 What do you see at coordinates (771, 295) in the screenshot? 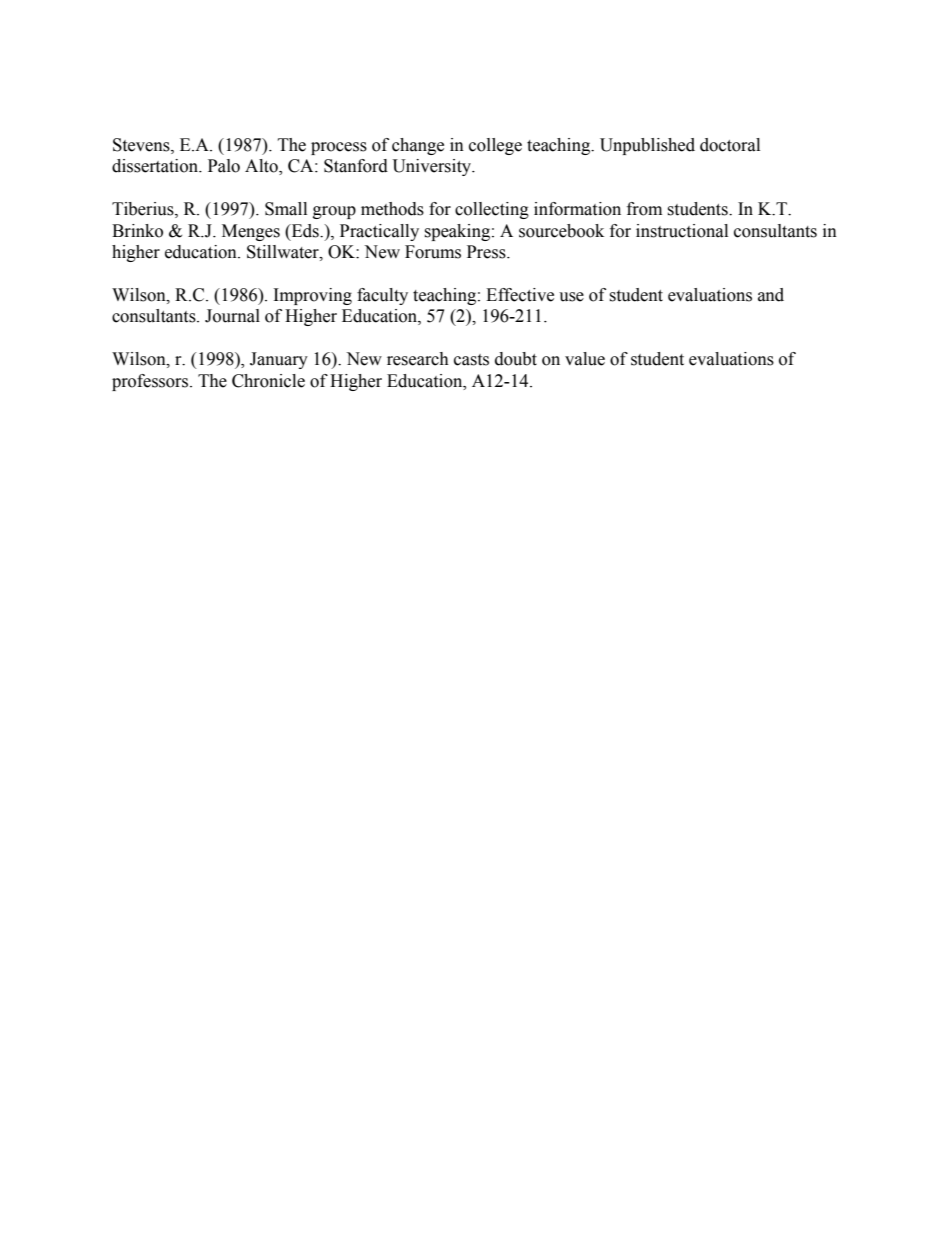
I see `and` at bounding box center [771, 295].
